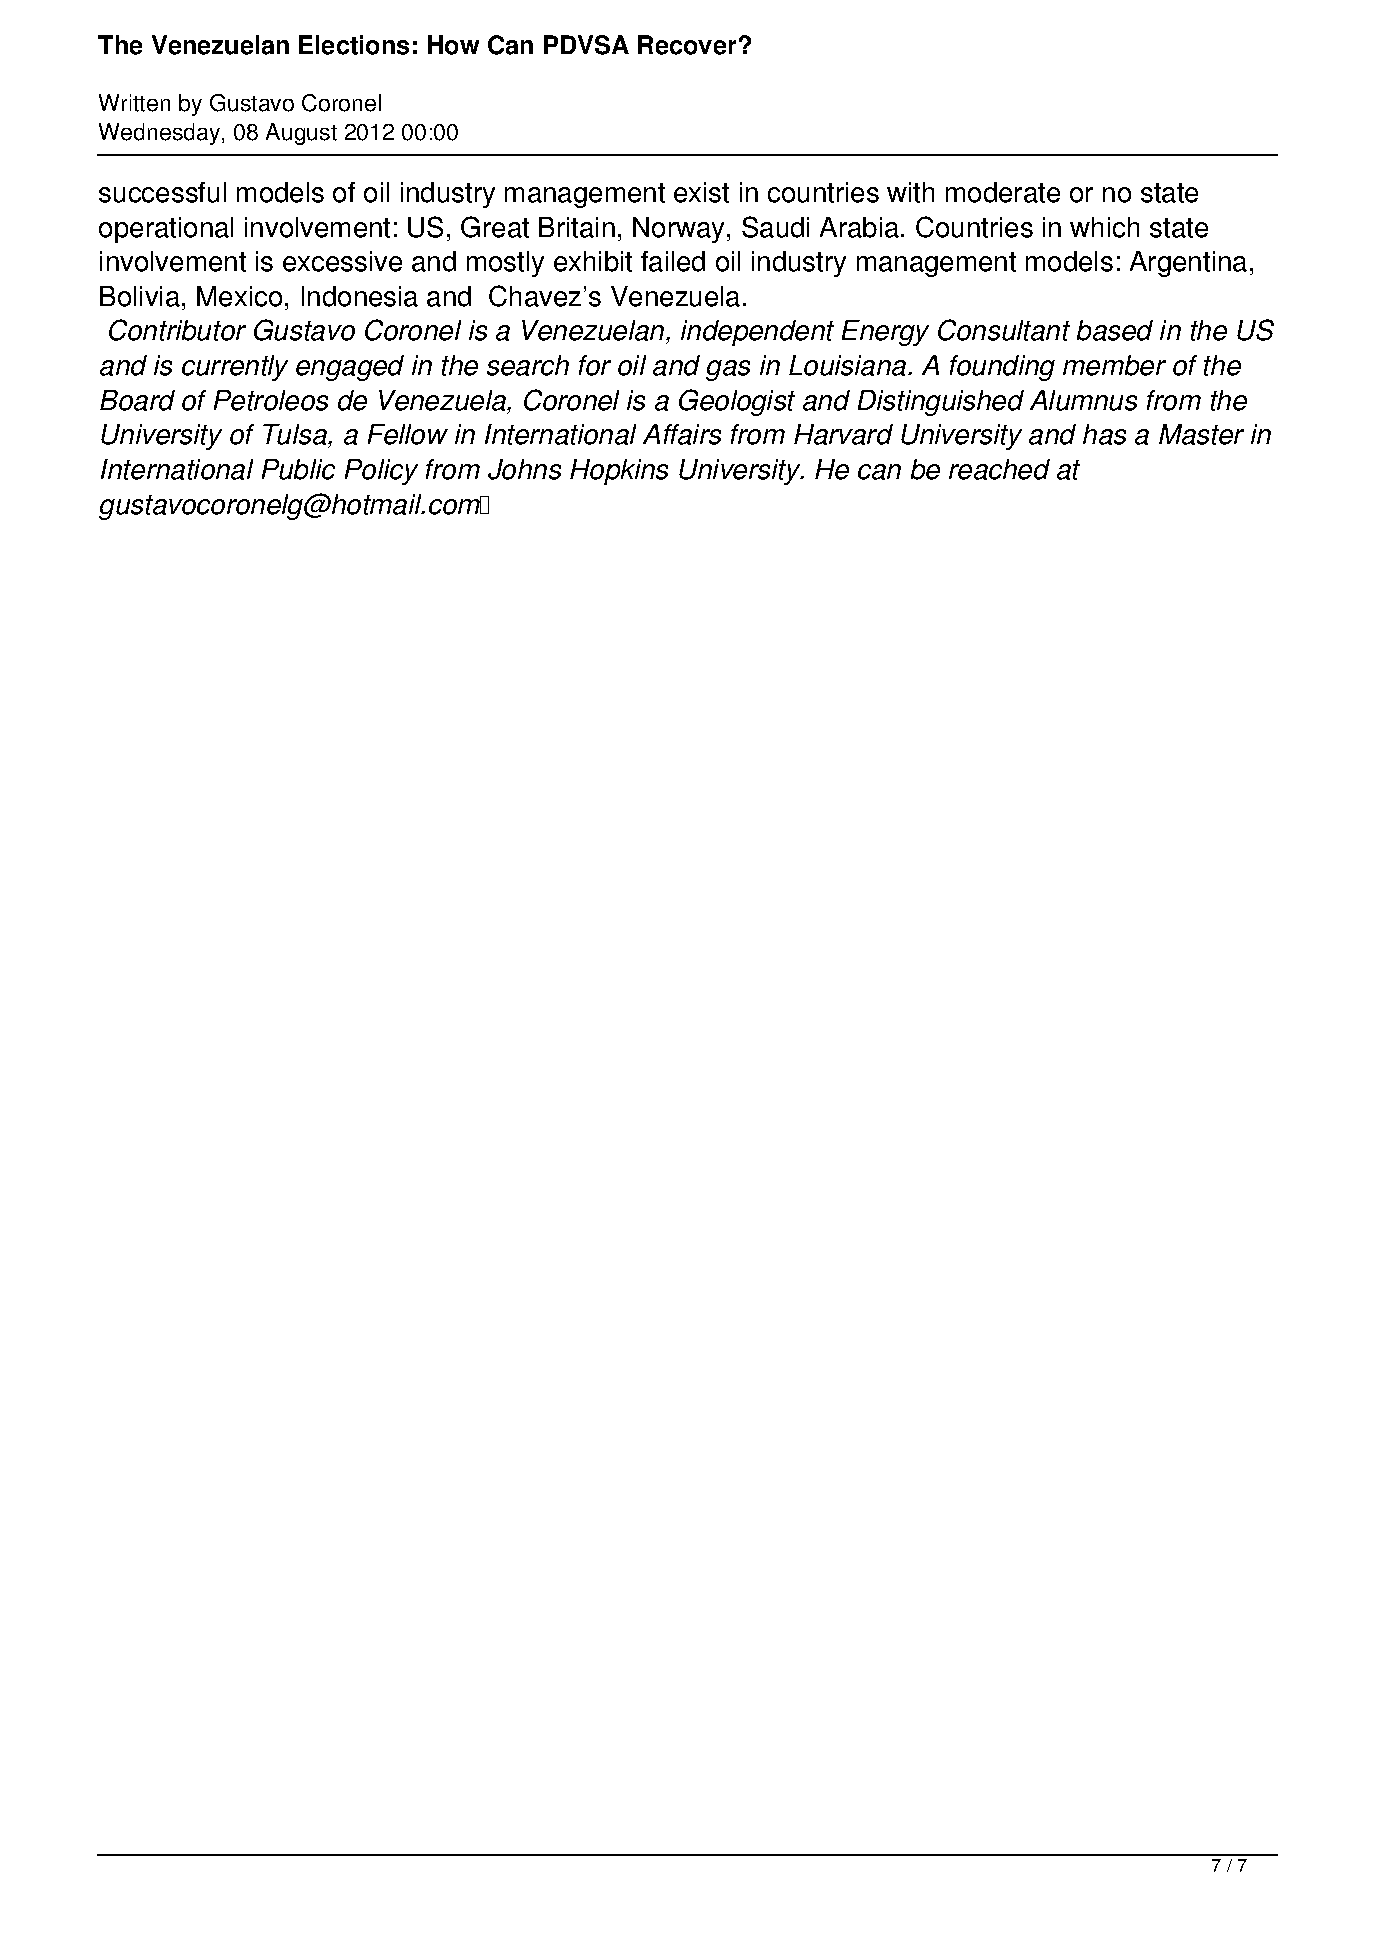 The height and width of the screenshot is (1944, 1375). What do you see at coordinates (162, 192) in the screenshot?
I see `successful` at bounding box center [162, 192].
